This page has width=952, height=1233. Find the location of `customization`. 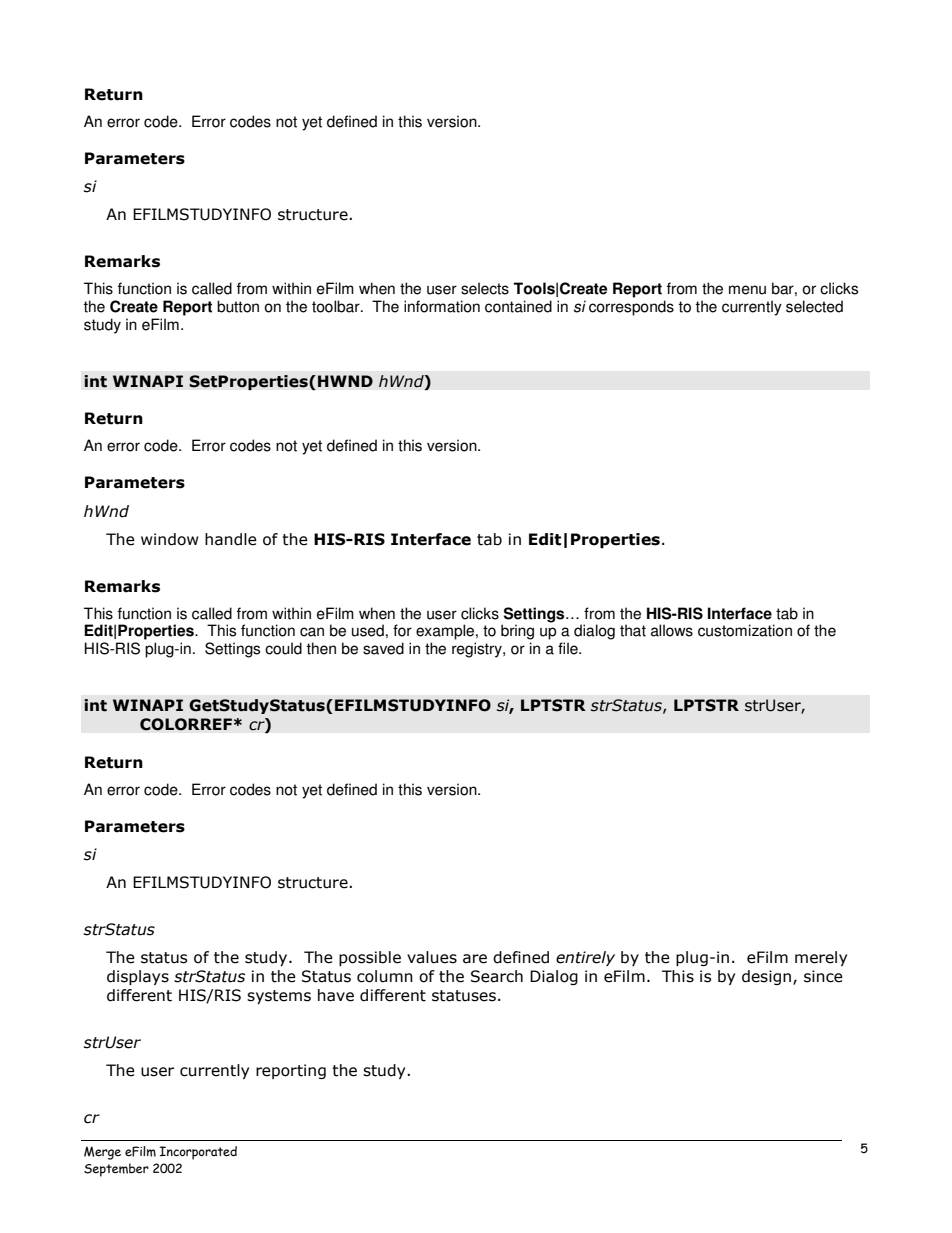

customization is located at coordinates (745, 630).
